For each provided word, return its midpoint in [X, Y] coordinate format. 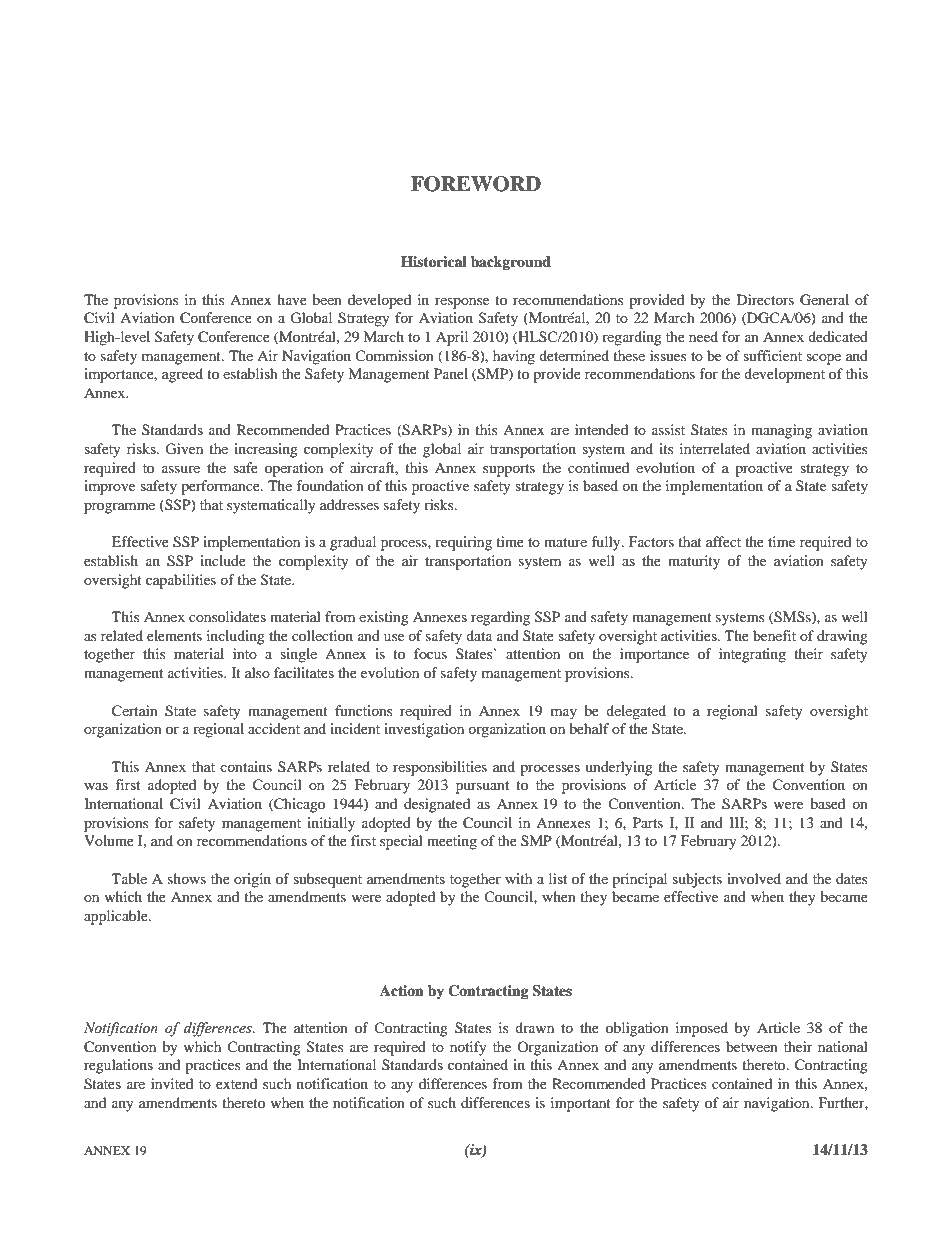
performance [221, 487]
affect [723, 541]
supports [509, 470]
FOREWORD [476, 184]
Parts [648, 822]
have [292, 299]
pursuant [482, 787]
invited [172, 1083]
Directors [765, 299]
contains [246, 766]
